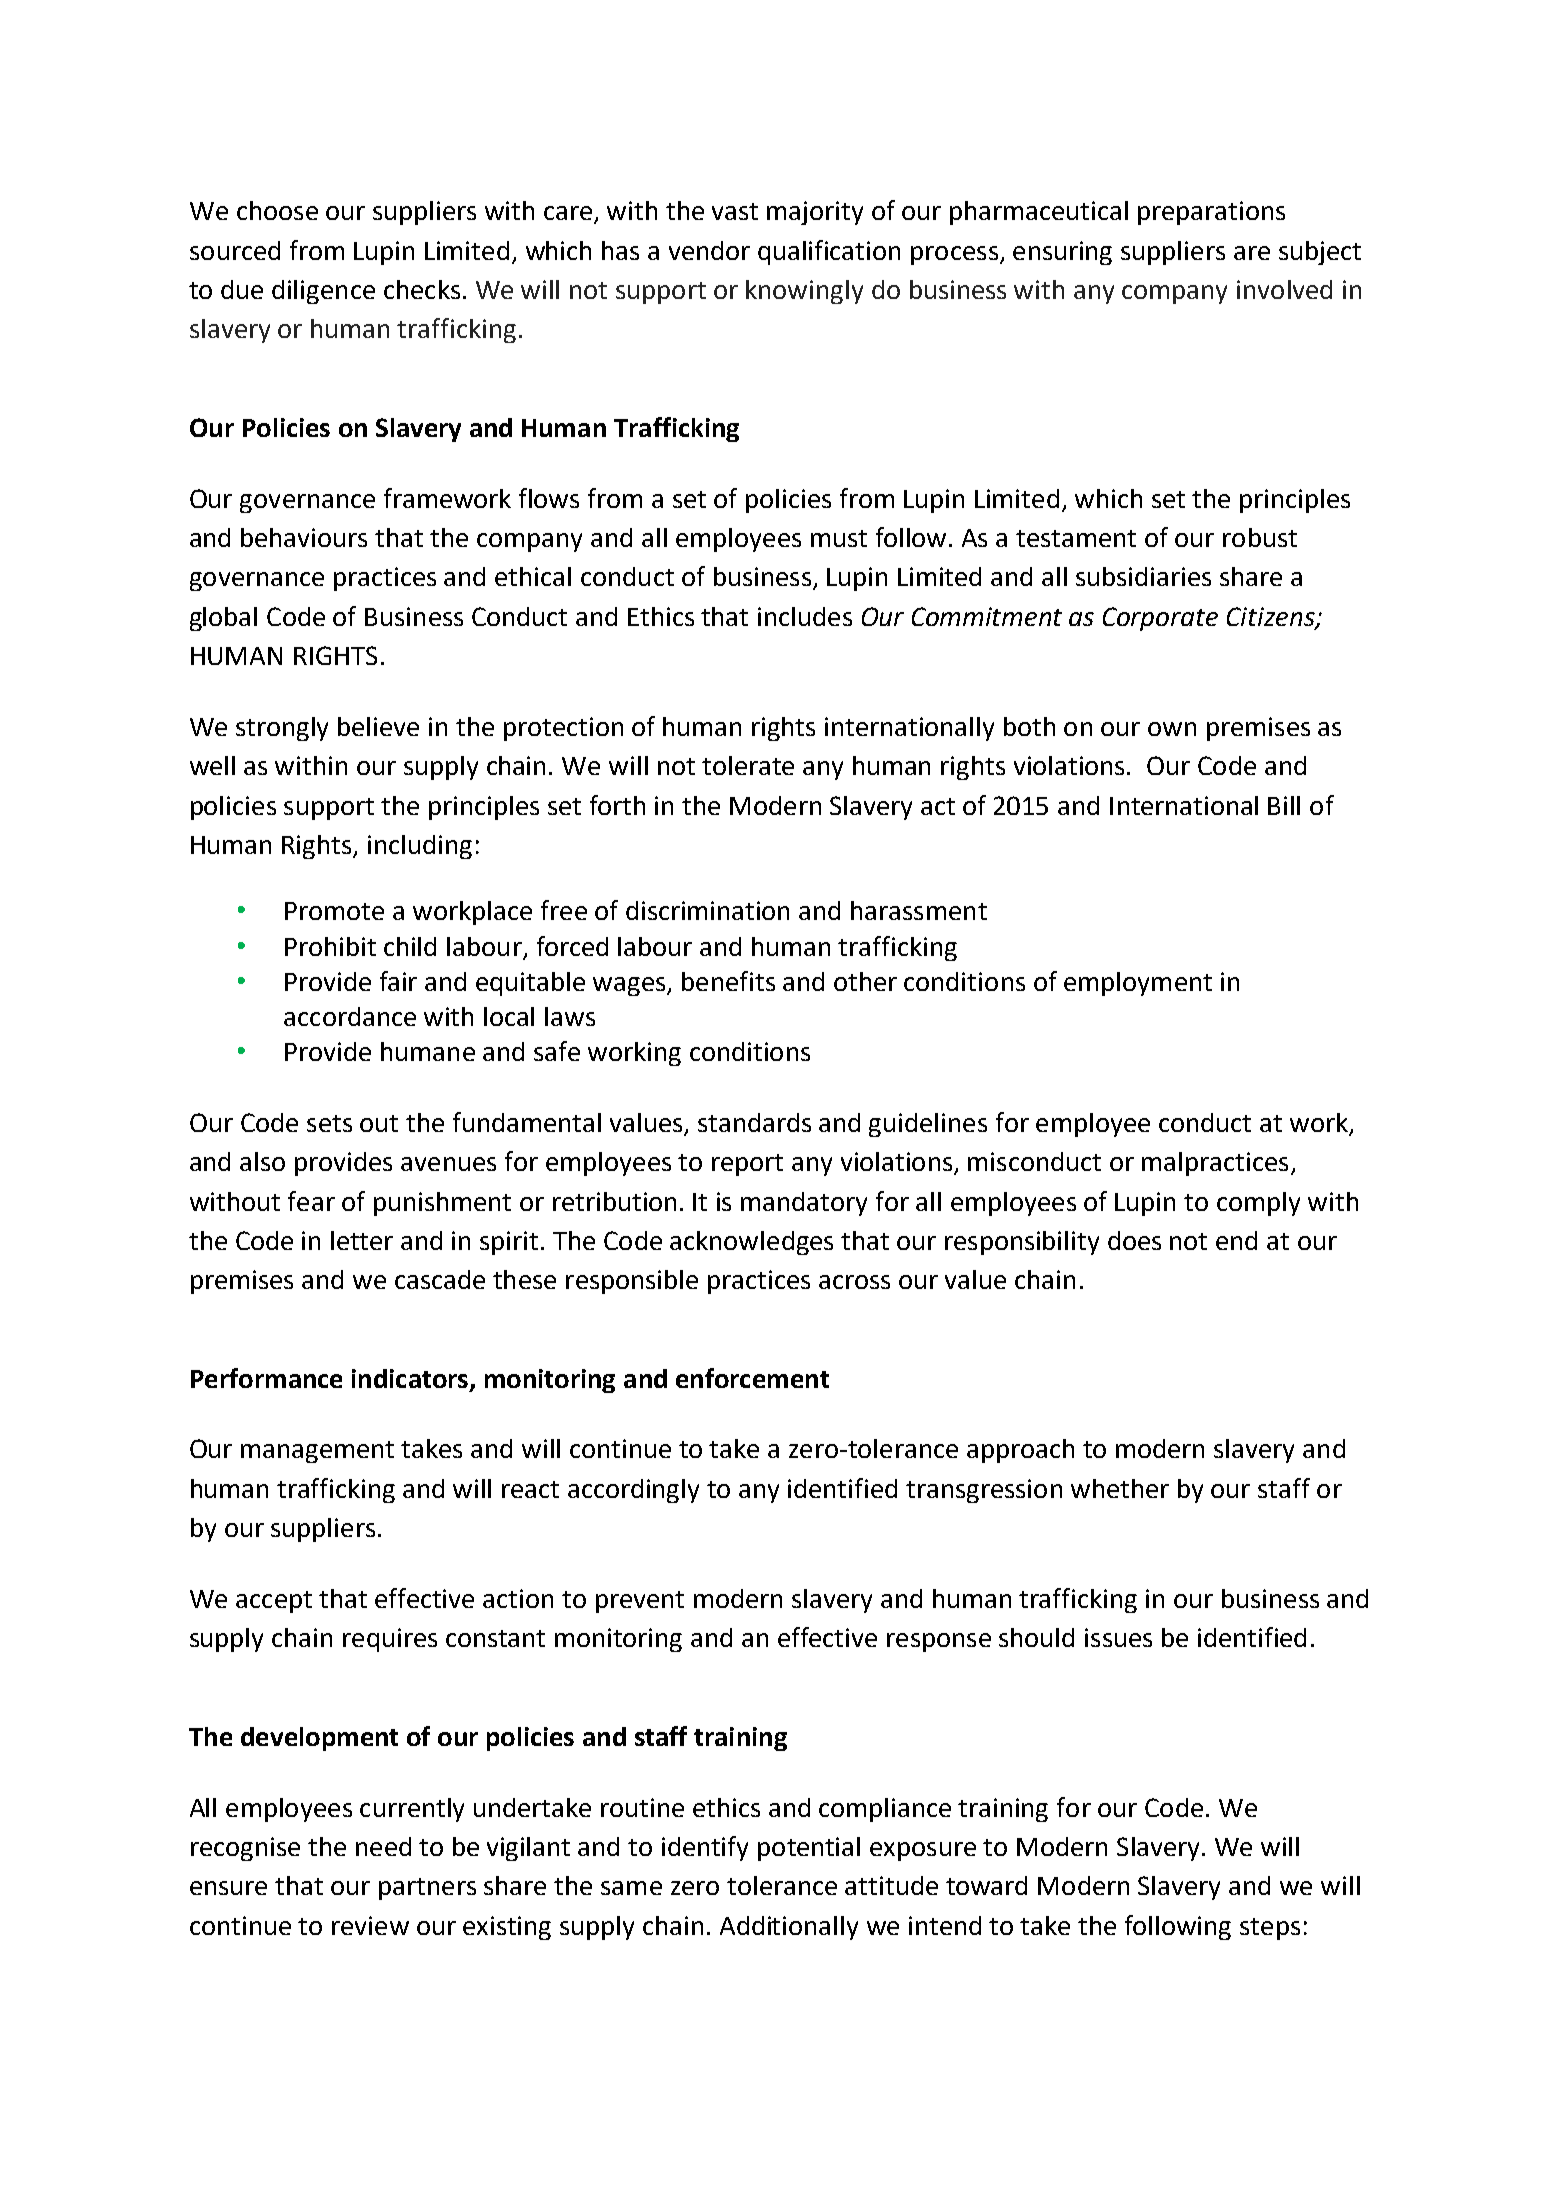 This image has width=1561, height=2208. I want to click on need, so click(383, 1846).
